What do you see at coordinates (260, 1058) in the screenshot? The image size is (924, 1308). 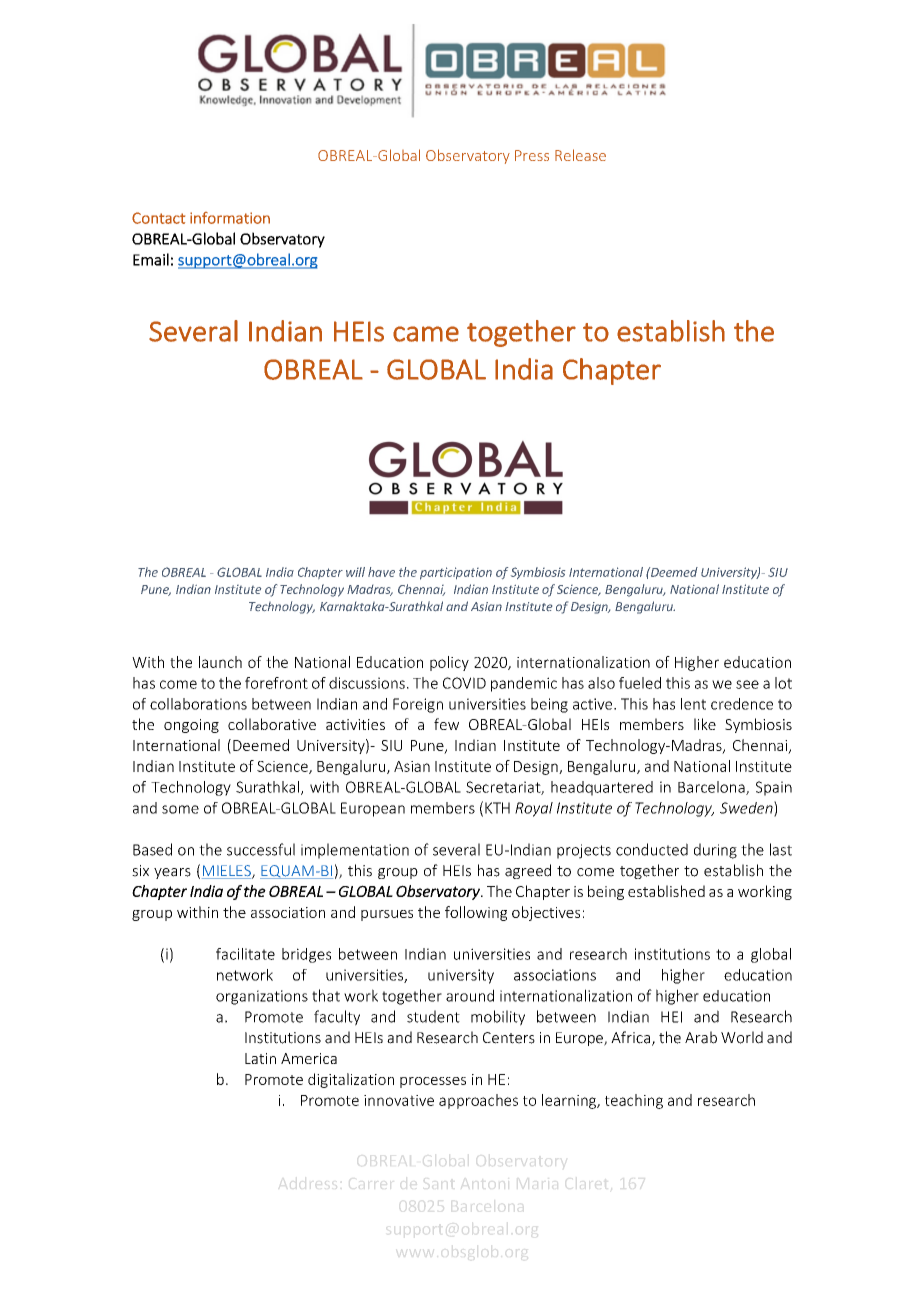 I see `Latin` at bounding box center [260, 1058].
